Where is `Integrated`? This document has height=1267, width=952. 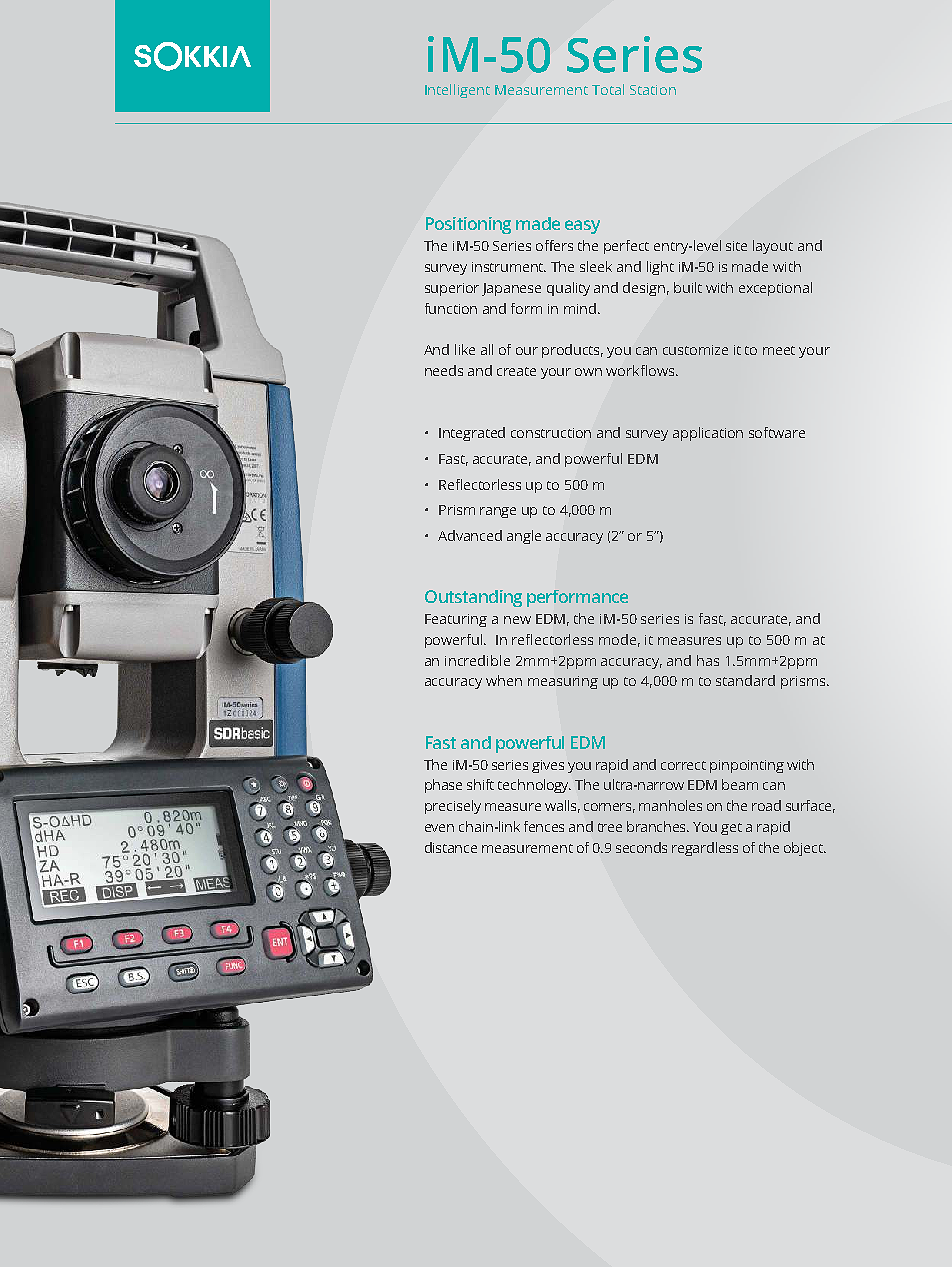
Integrated is located at coordinates (472, 434).
